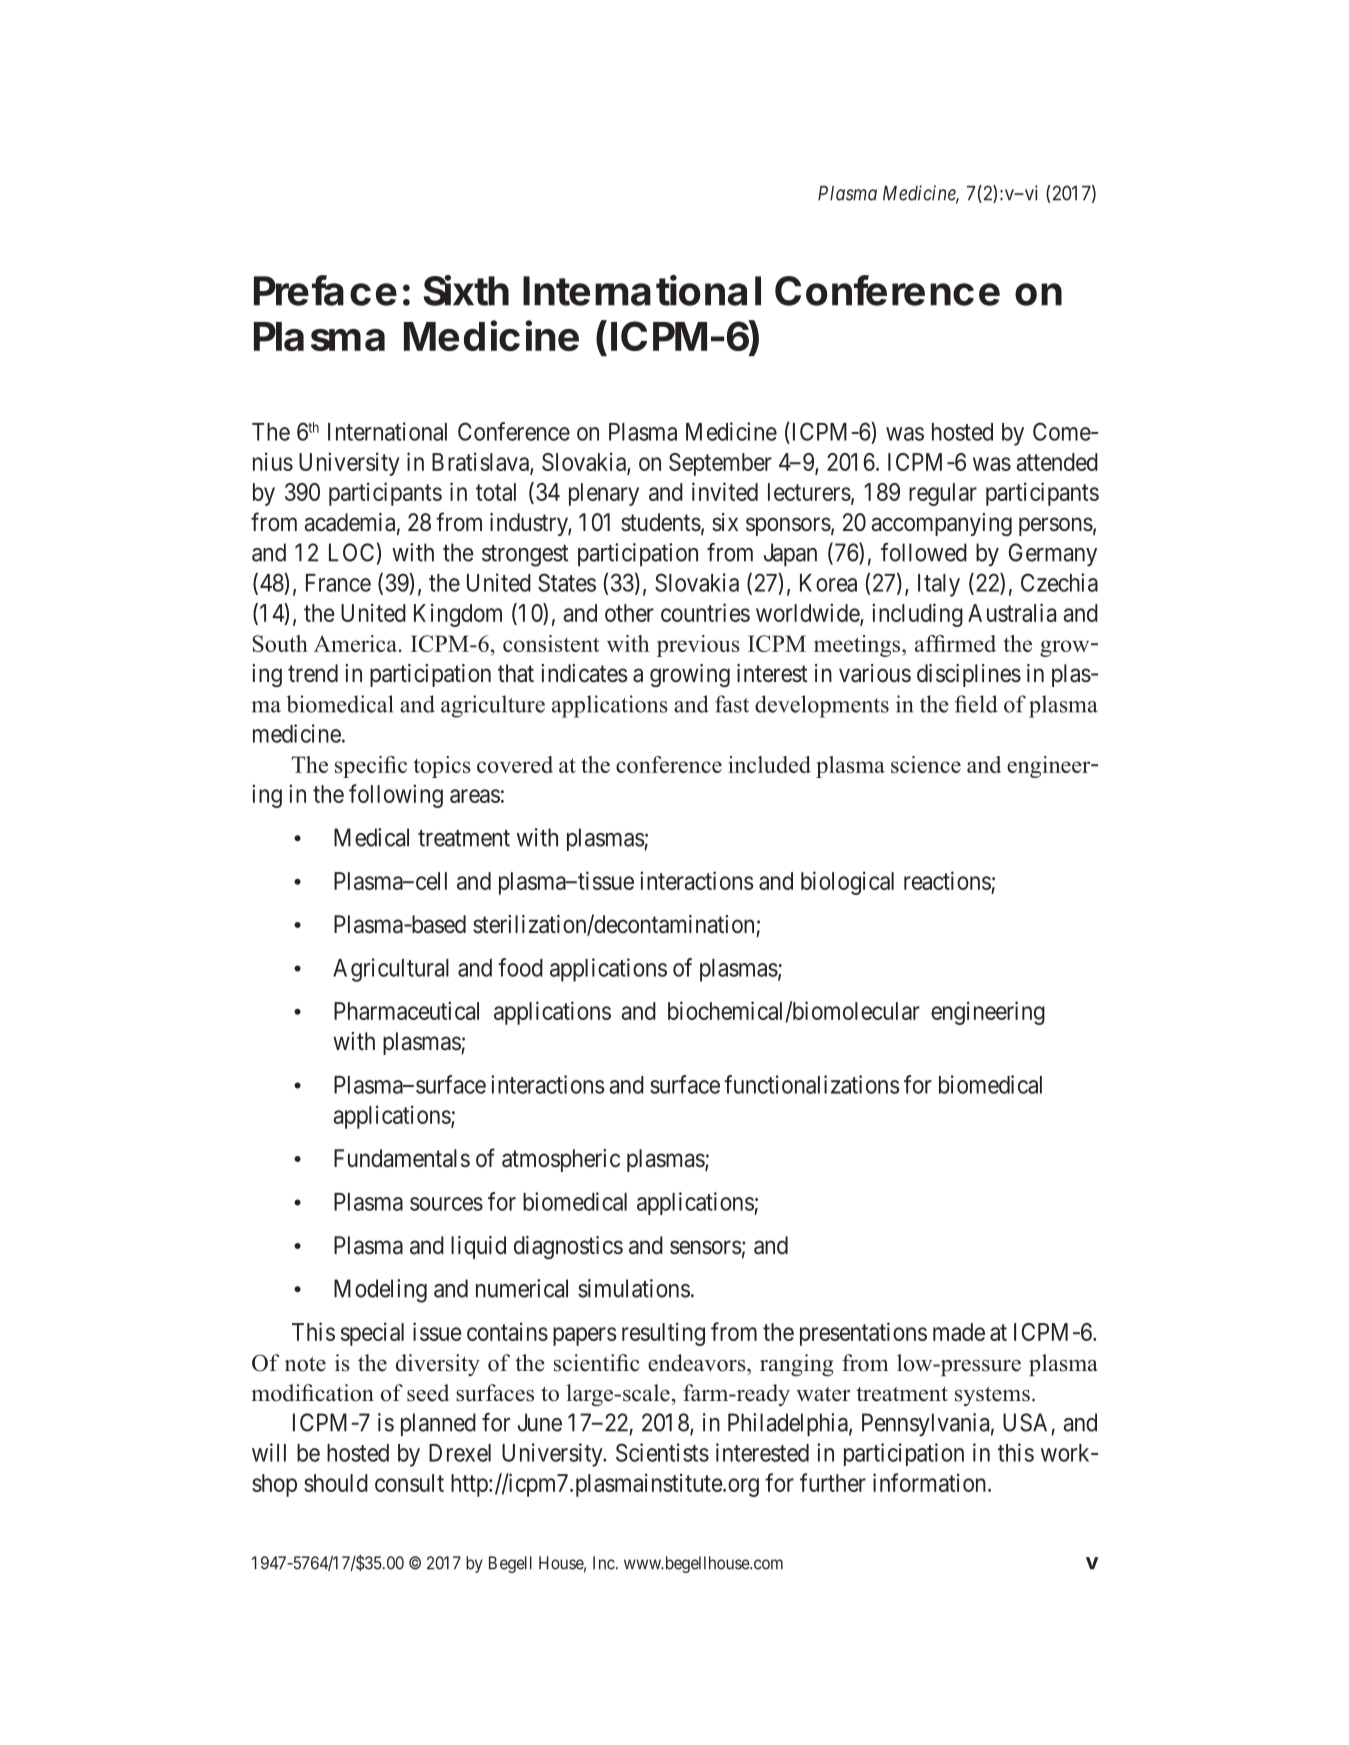  What do you see at coordinates (409, 1483) in the page?
I see `consult` at bounding box center [409, 1483].
